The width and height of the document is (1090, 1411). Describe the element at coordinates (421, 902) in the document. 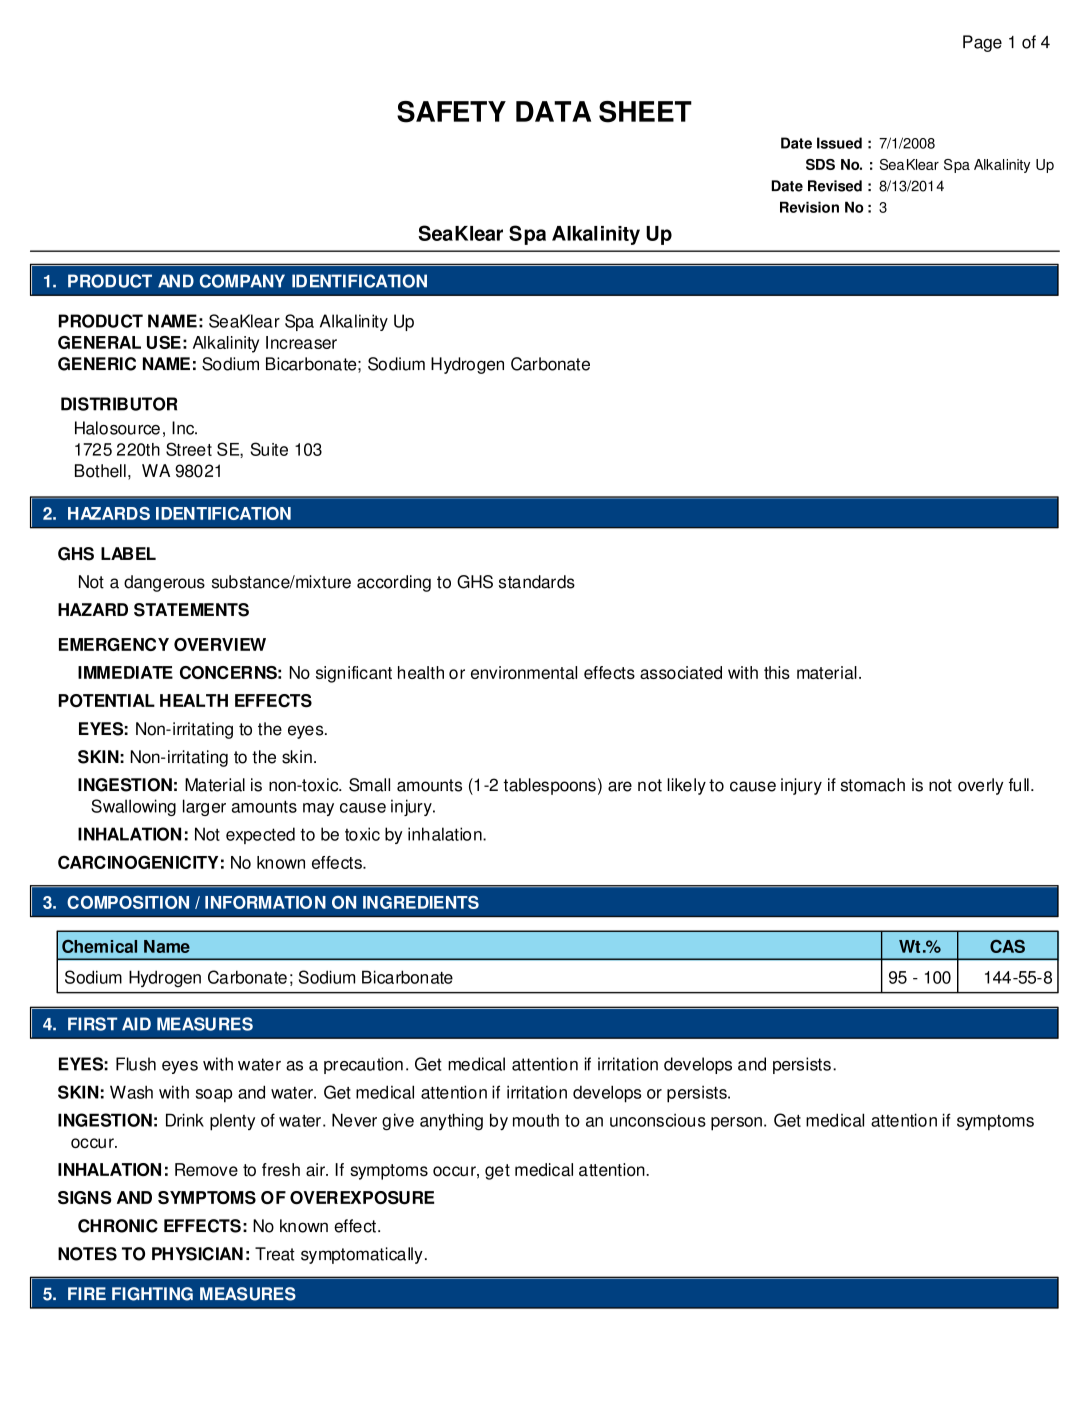

I see `INGREDIENTS` at that location.
